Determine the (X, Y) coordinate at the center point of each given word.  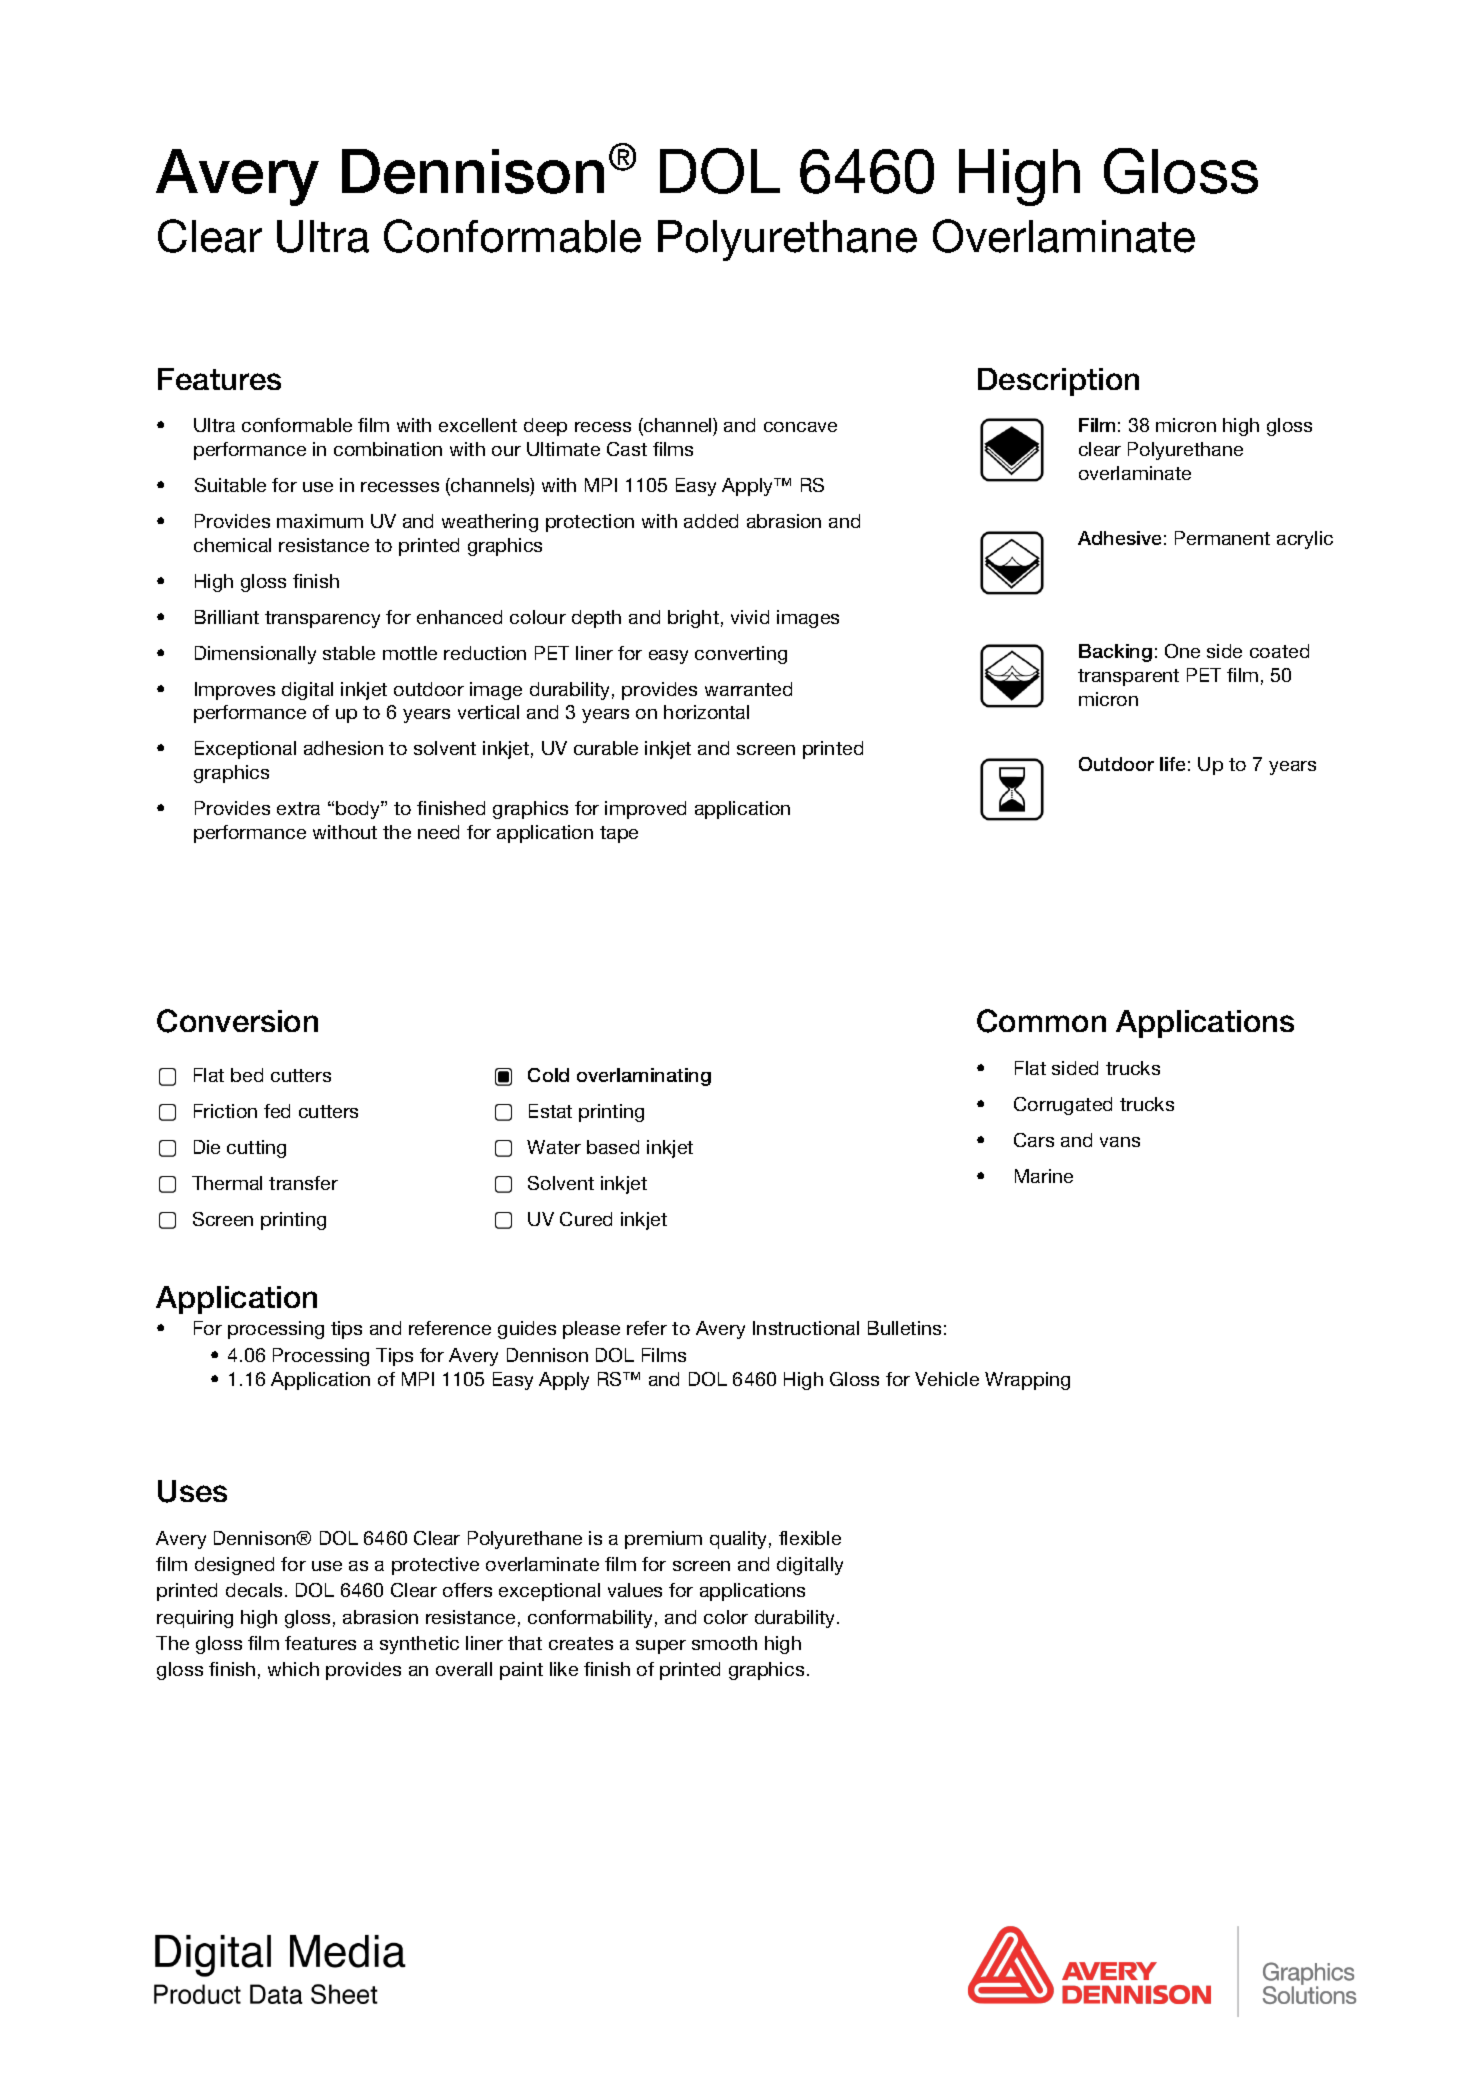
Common (1041, 1021)
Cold (548, 1075)
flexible (810, 1538)
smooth (724, 1643)
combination (388, 449)
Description (1058, 382)
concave (800, 427)
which (293, 1669)
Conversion (237, 1021)
